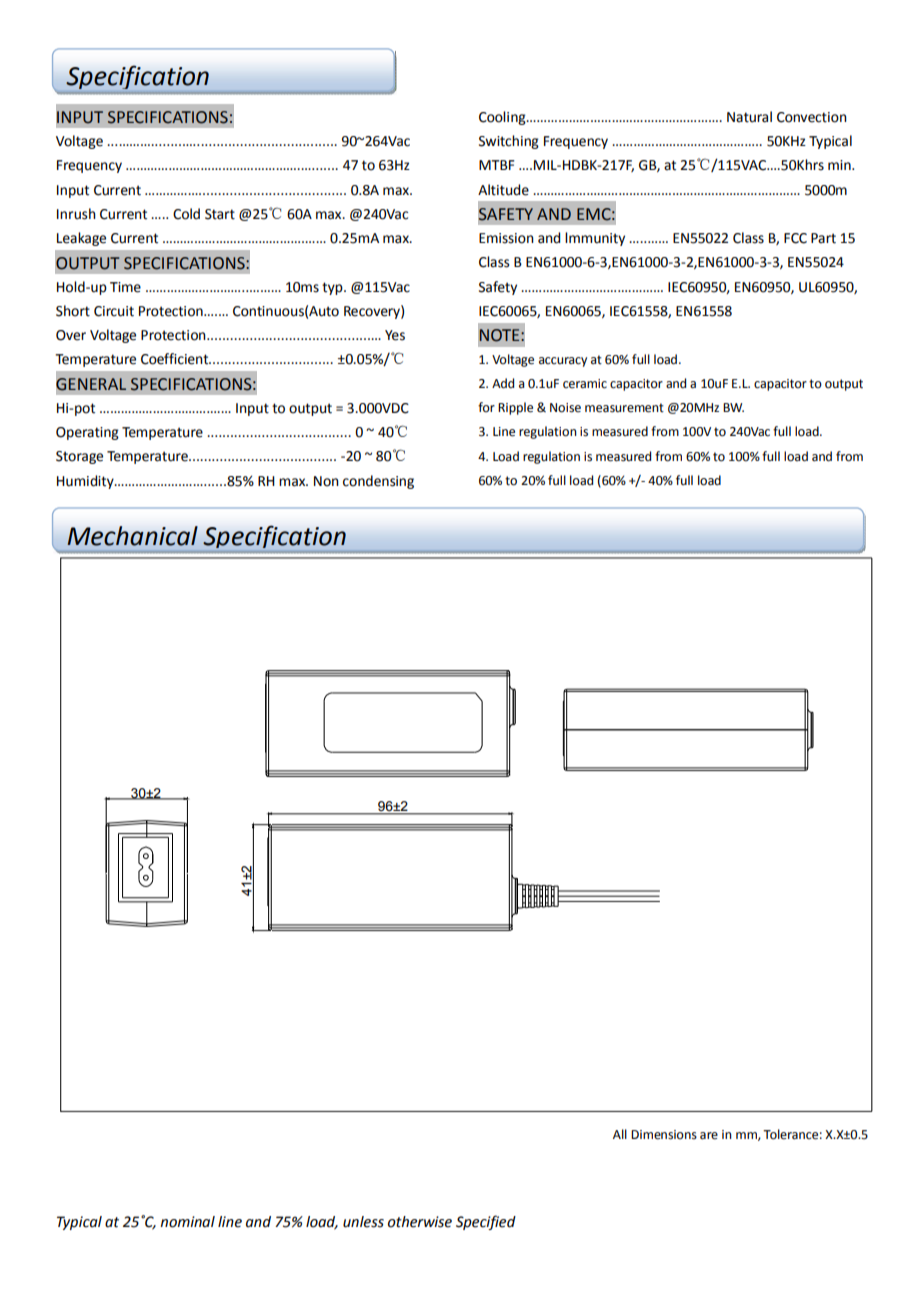 This image has width=924, height=1308. Describe the element at coordinates (186, 214) in the image. I see `Cold` at that location.
